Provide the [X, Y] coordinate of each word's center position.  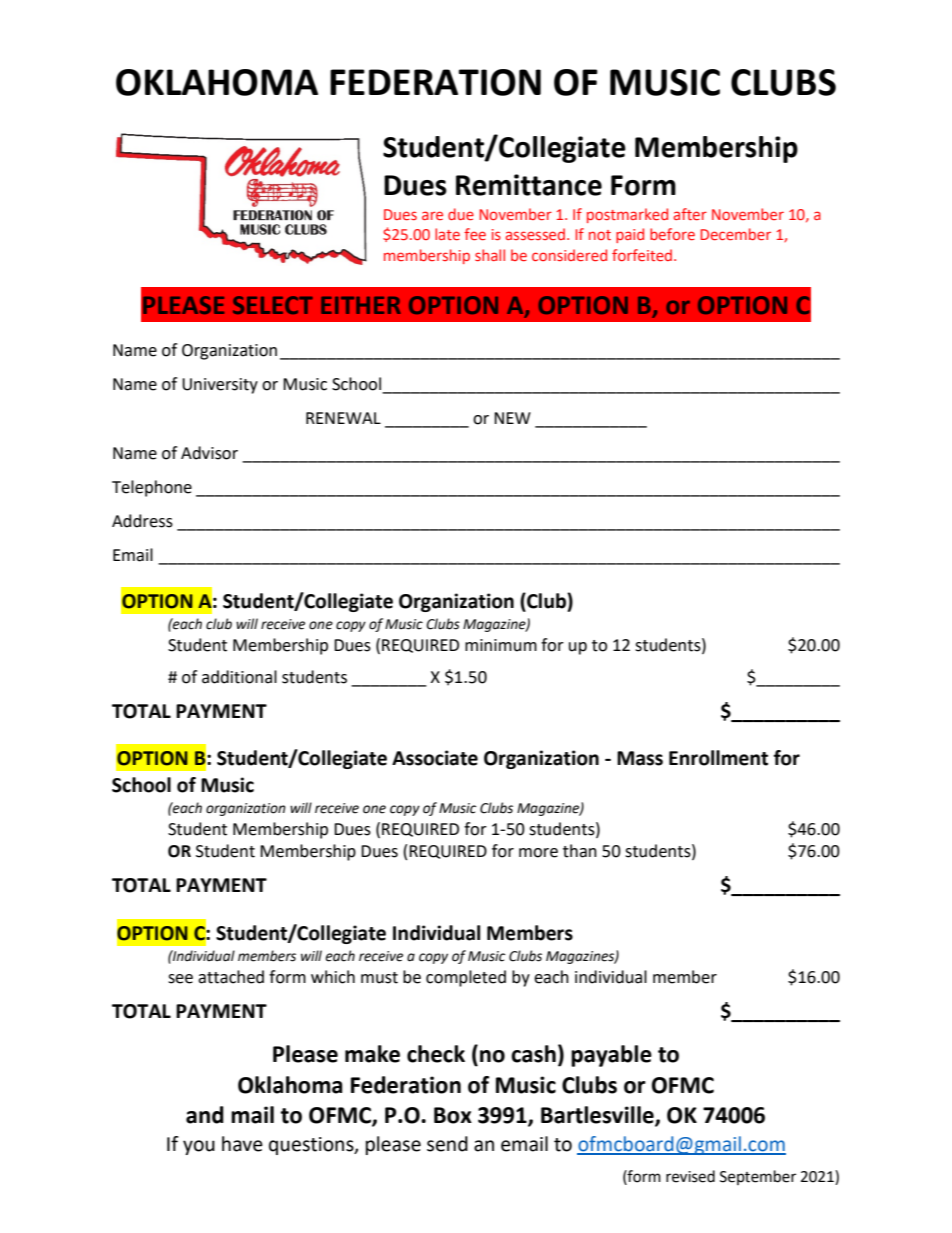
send [447, 1144]
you [199, 1147]
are [432, 215]
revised [690, 1176]
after [690, 214]
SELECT [273, 305]
